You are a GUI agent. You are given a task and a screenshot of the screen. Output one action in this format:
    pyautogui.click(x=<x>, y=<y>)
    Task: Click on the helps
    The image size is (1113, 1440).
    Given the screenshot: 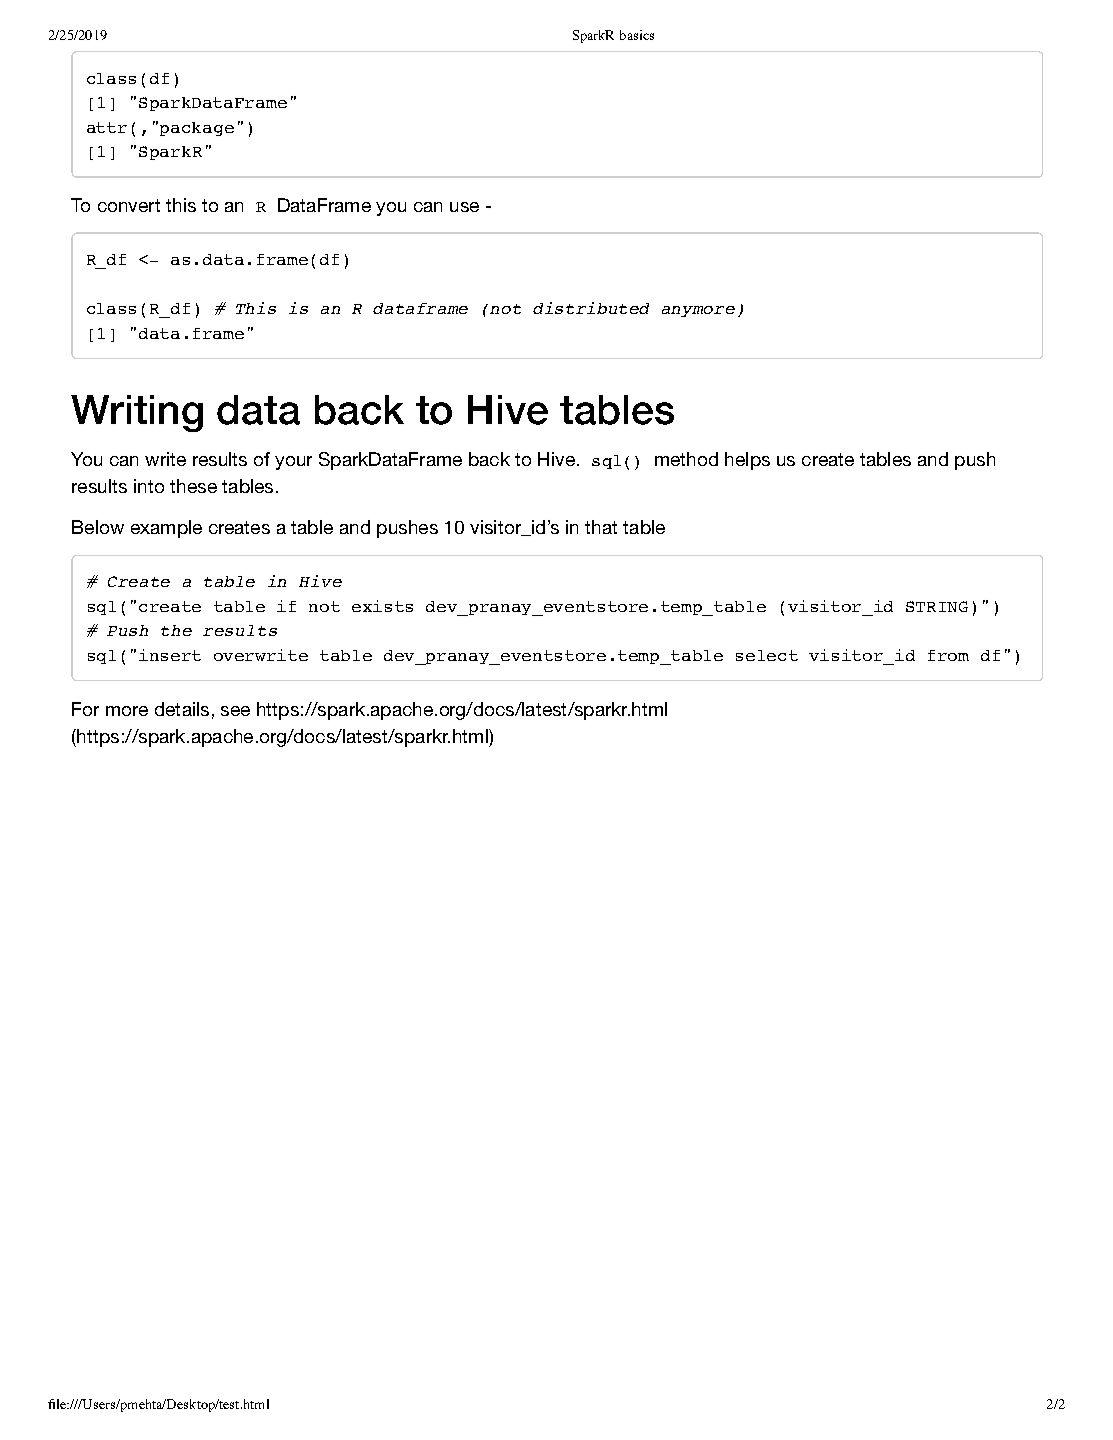 What is the action you would take?
    pyautogui.click(x=747, y=461)
